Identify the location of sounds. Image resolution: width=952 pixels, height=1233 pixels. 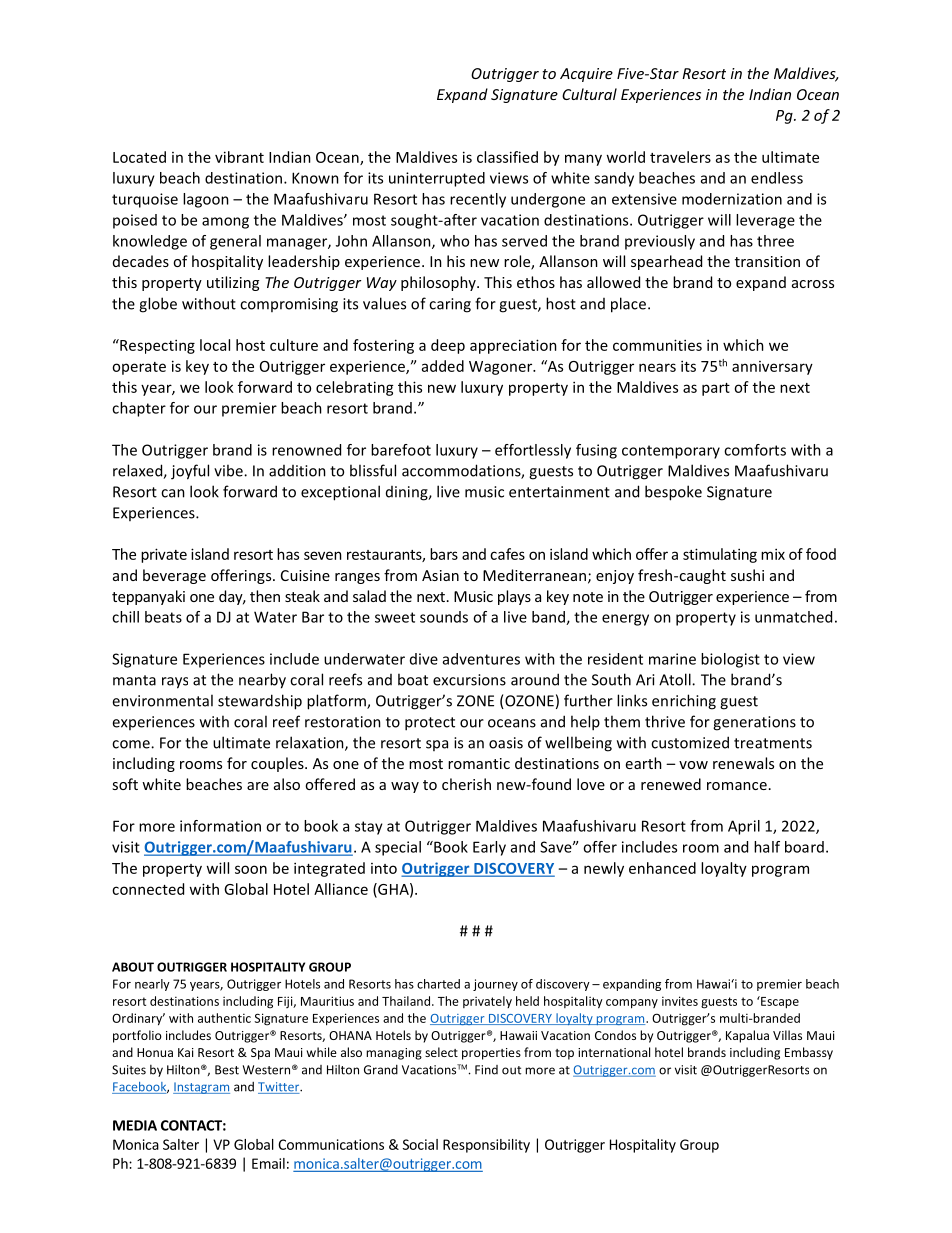
(444, 617).
